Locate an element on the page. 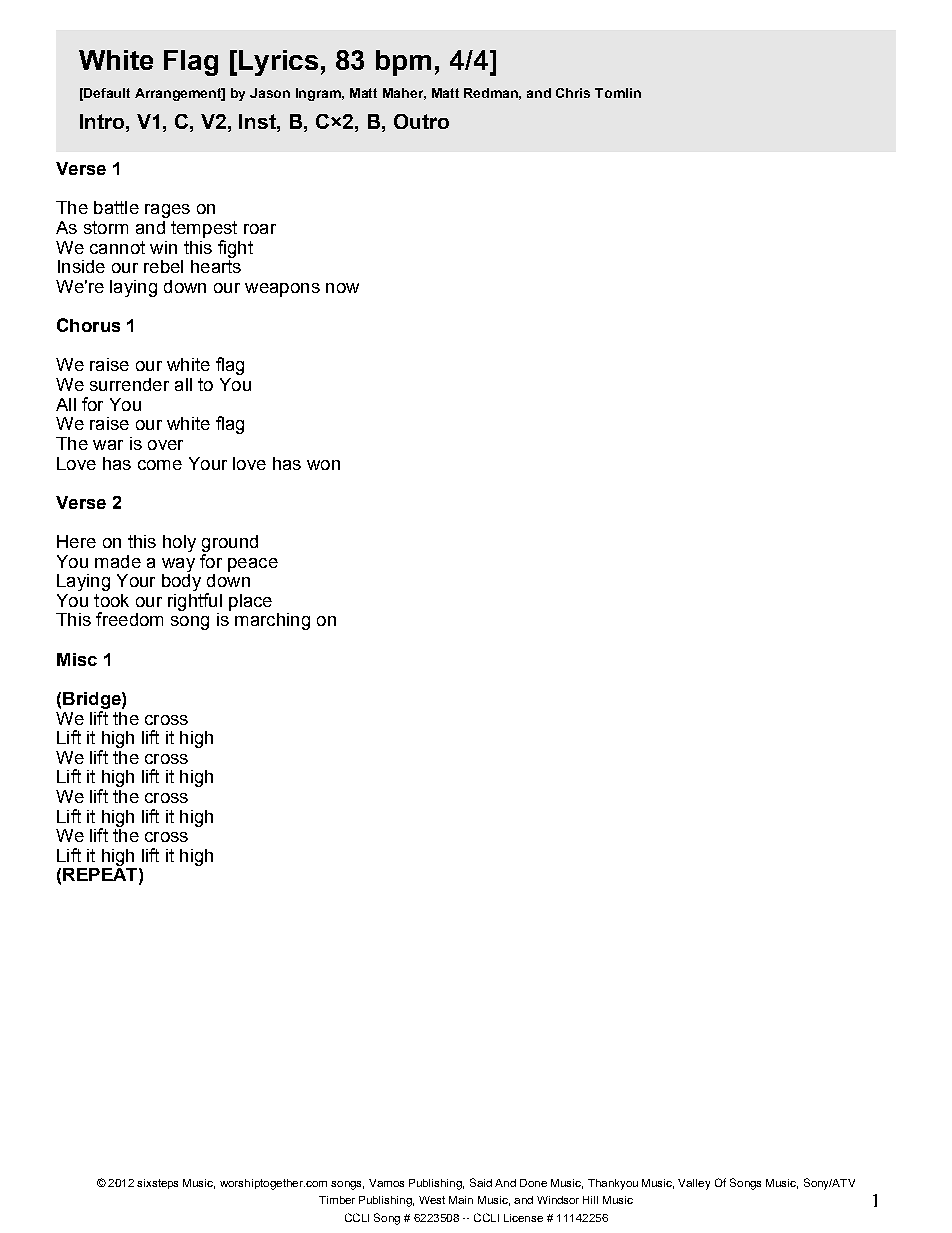 The width and height of the image is (952, 1233). Thankyou is located at coordinates (613, 1184).
